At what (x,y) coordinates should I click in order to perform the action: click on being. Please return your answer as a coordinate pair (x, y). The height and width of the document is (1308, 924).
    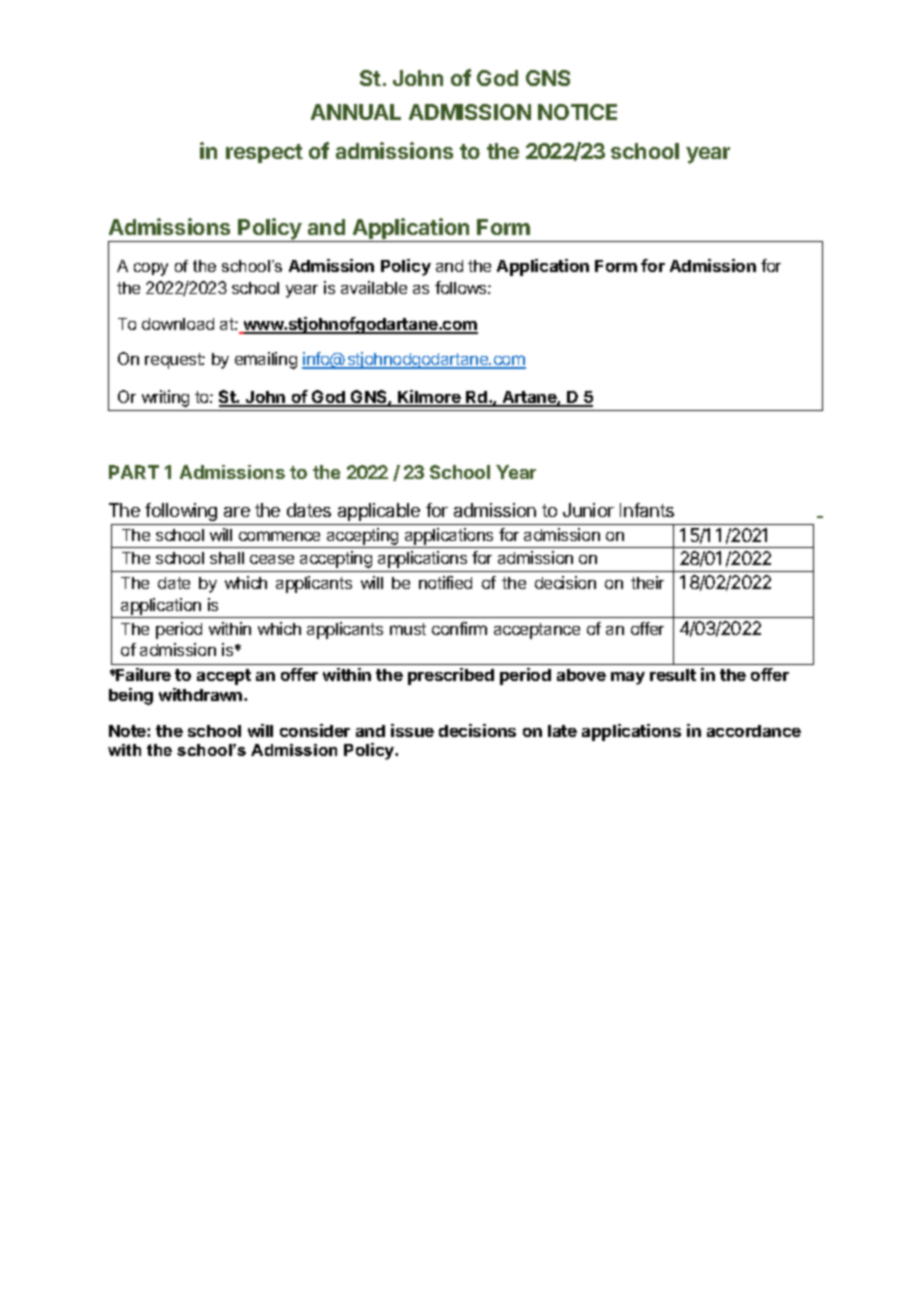
    Looking at the image, I should click on (131, 696).
